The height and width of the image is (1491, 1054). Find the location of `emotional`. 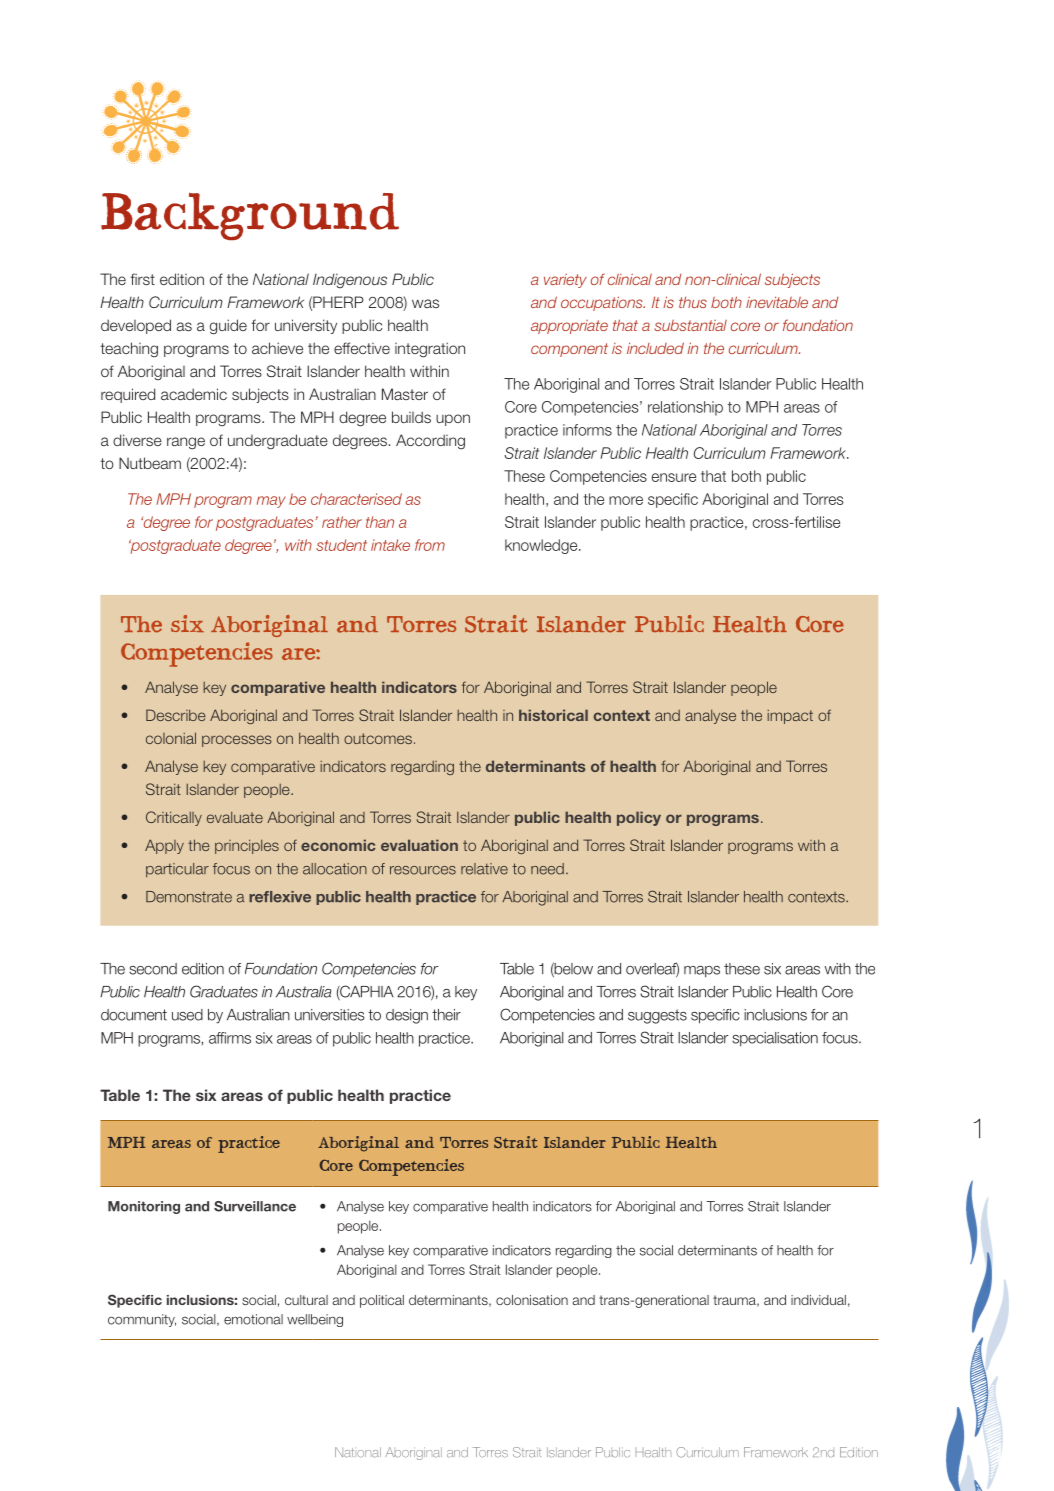

emotional is located at coordinates (253, 1319).
